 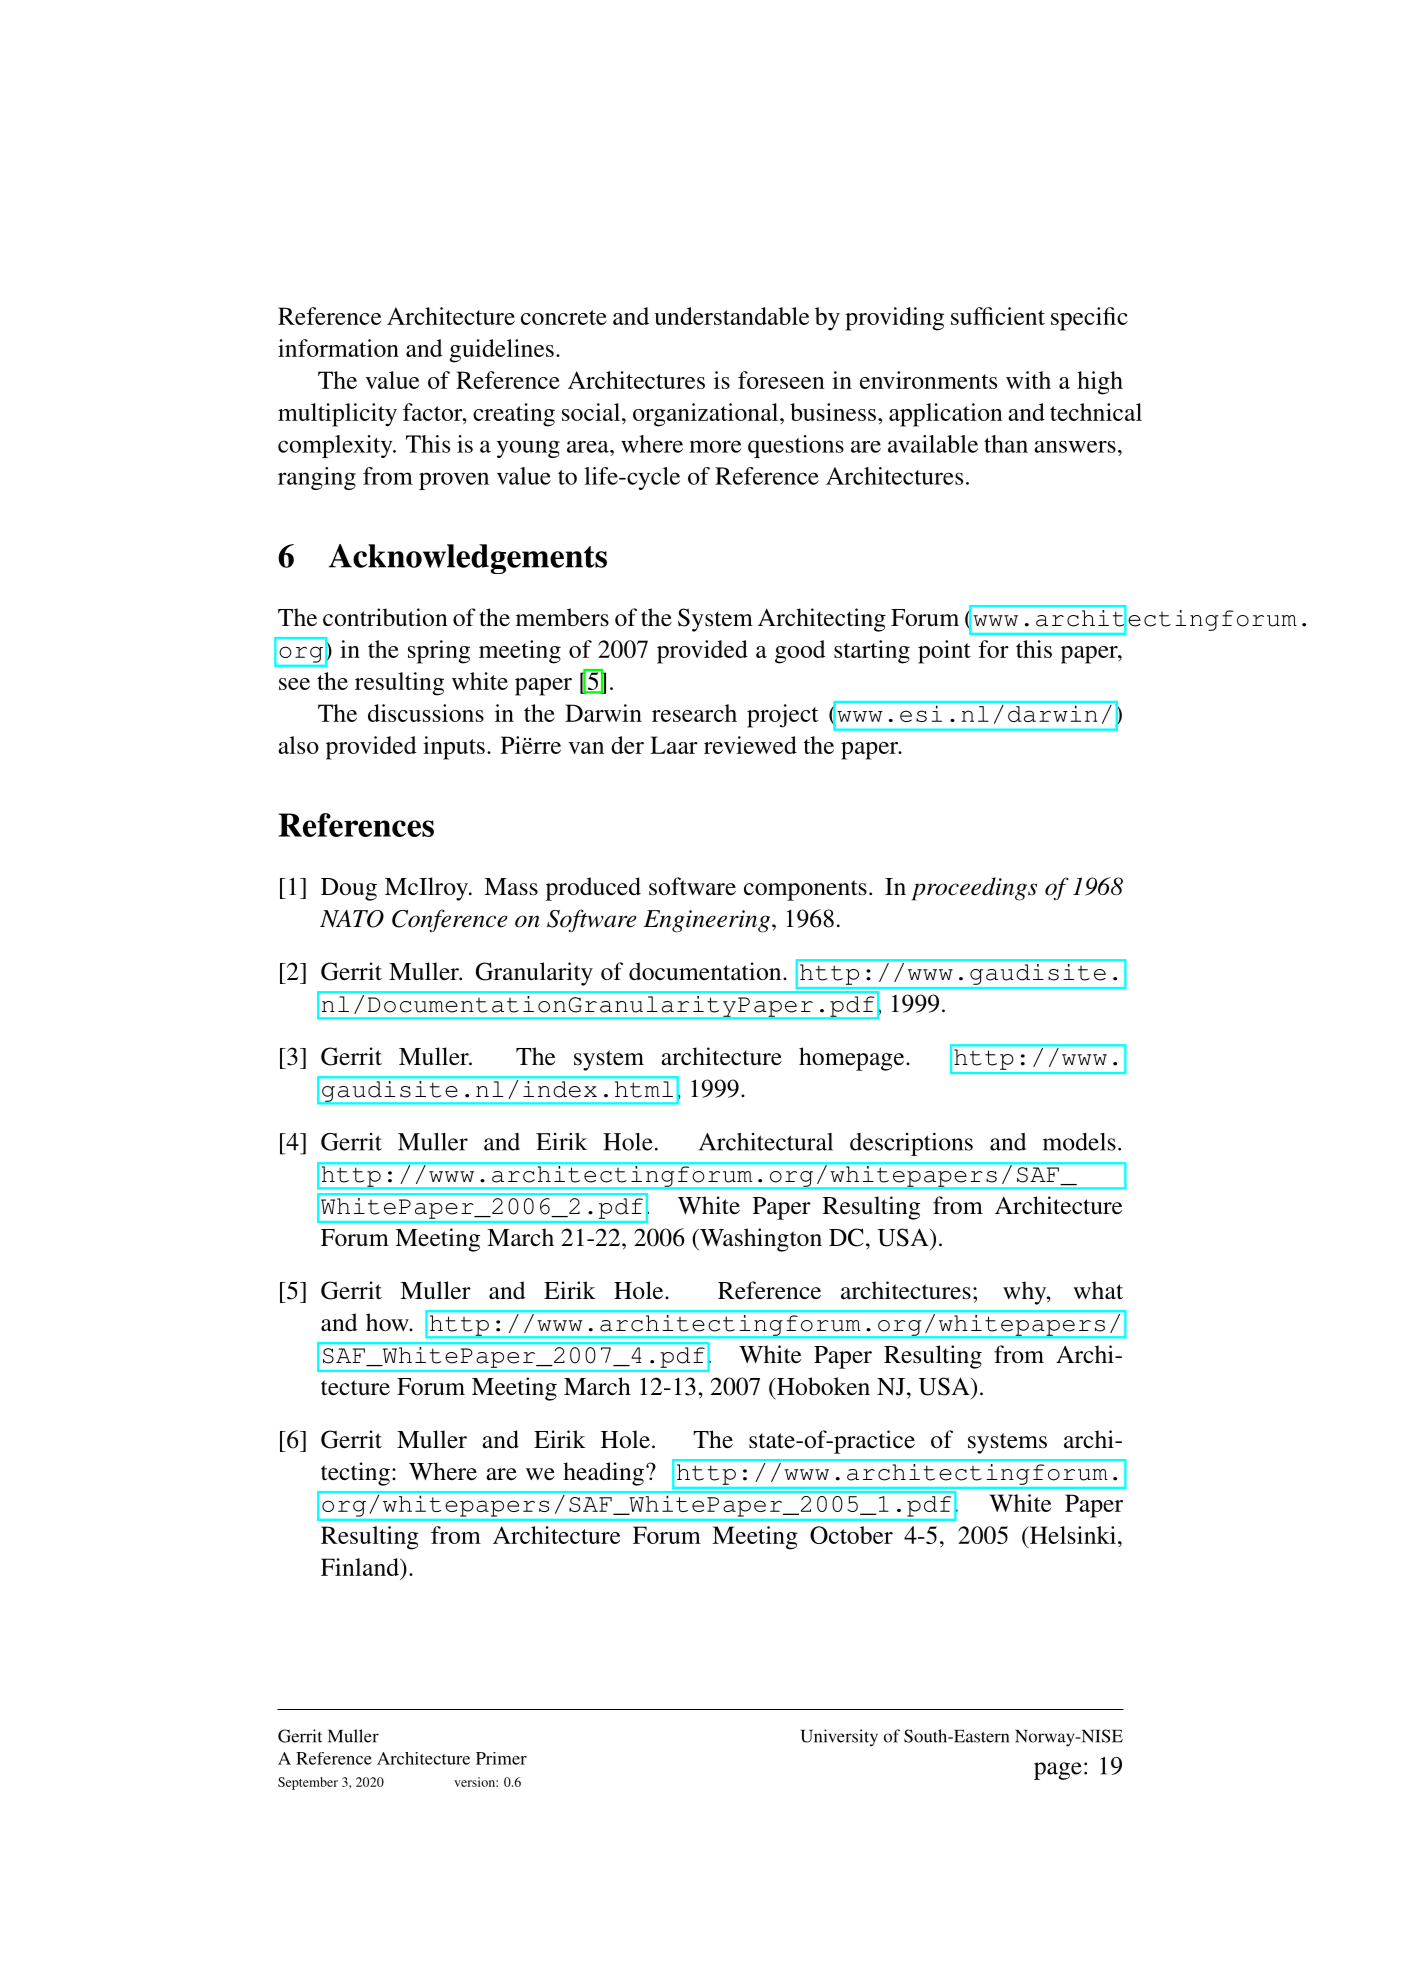 I want to click on NATO, so click(x=352, y=919).
